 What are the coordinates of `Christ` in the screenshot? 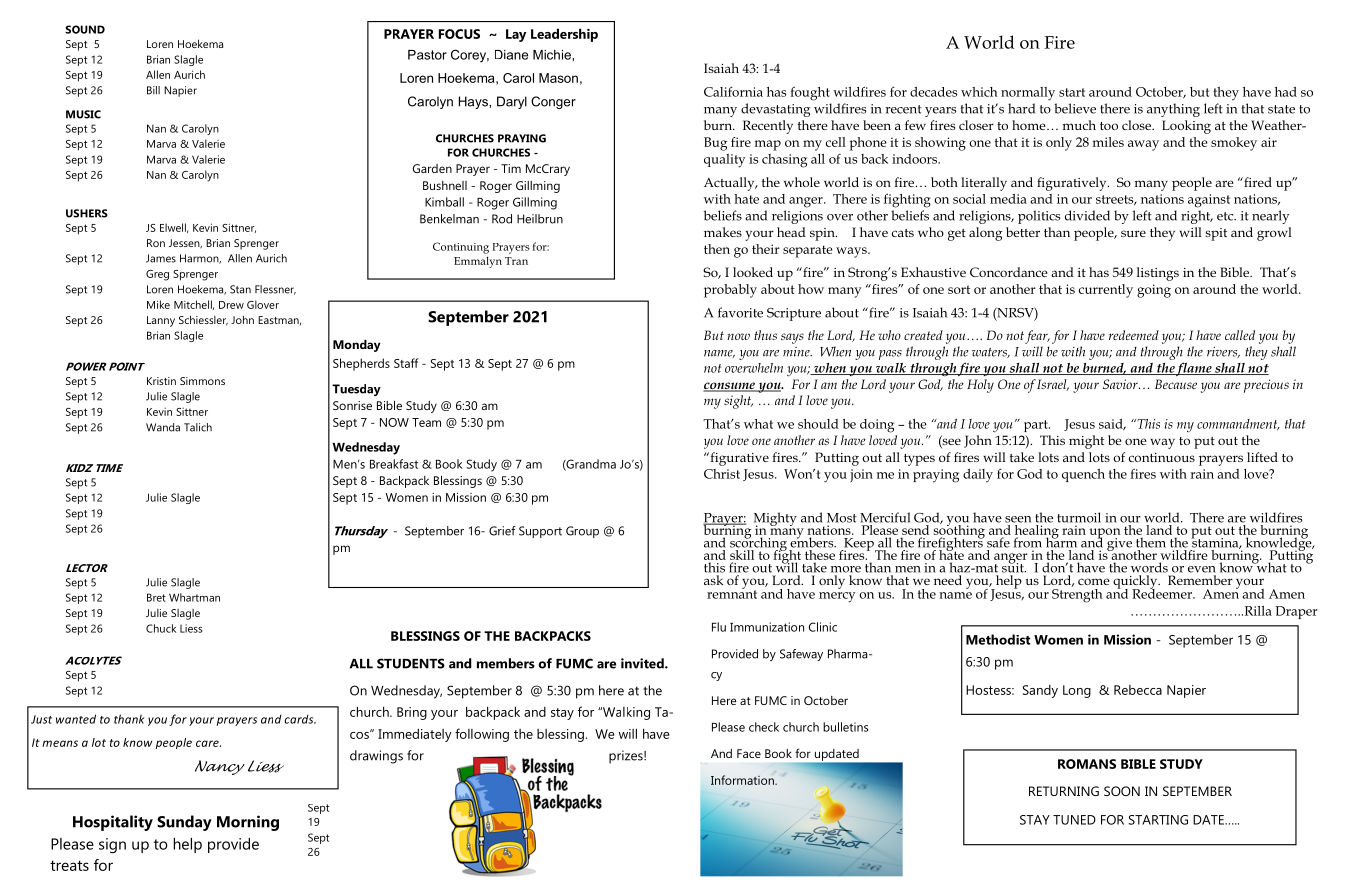 It's located at (722, 474).
